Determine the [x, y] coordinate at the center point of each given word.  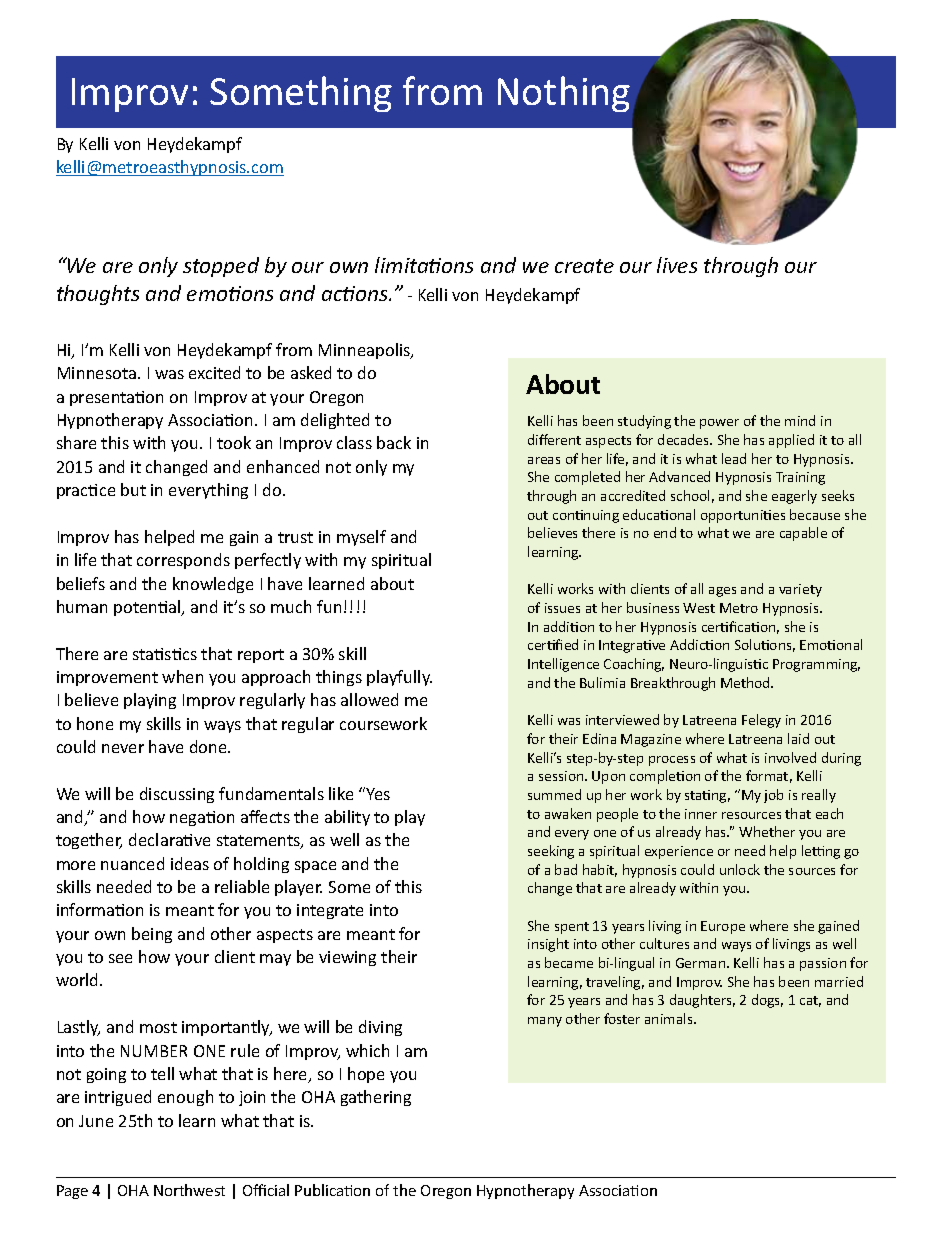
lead [734, 458]
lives [677, 265]
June [96, 1121]
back [394, 442]
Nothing [564, 94]
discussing [177, 795]
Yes [378, 794]
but [133, 489]
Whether [767, 831]
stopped [221, 267]
